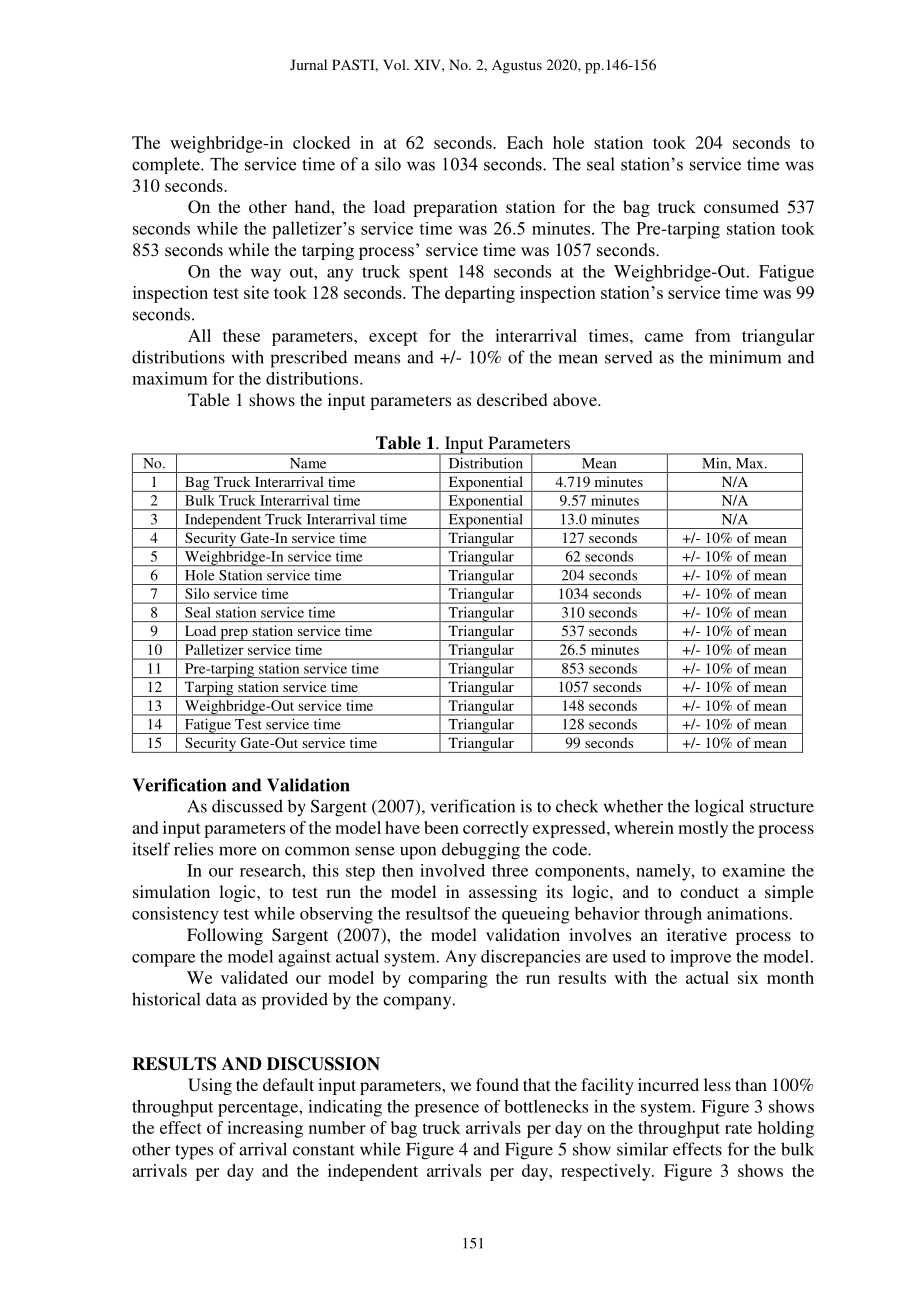 Image resolution: width=924 pixels, height=1308 pixels. Describe the element at coordinates (308, 64) in the screenshot. I see `Jurnal` at that location.
